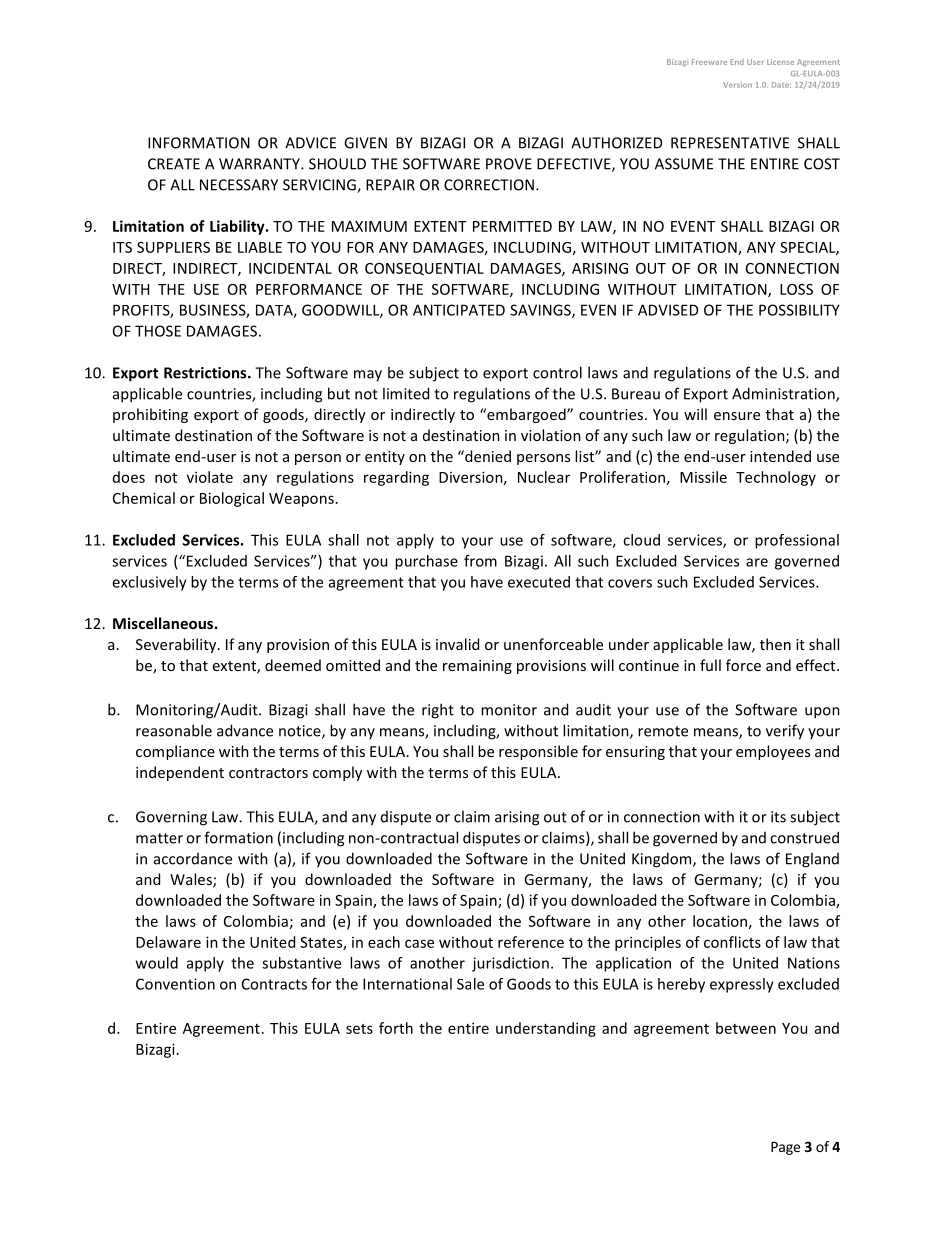 The image size is (952, 1233). Describe the element at coordinates (457, 644) in the screenshot. I see `invalid` at that location.
